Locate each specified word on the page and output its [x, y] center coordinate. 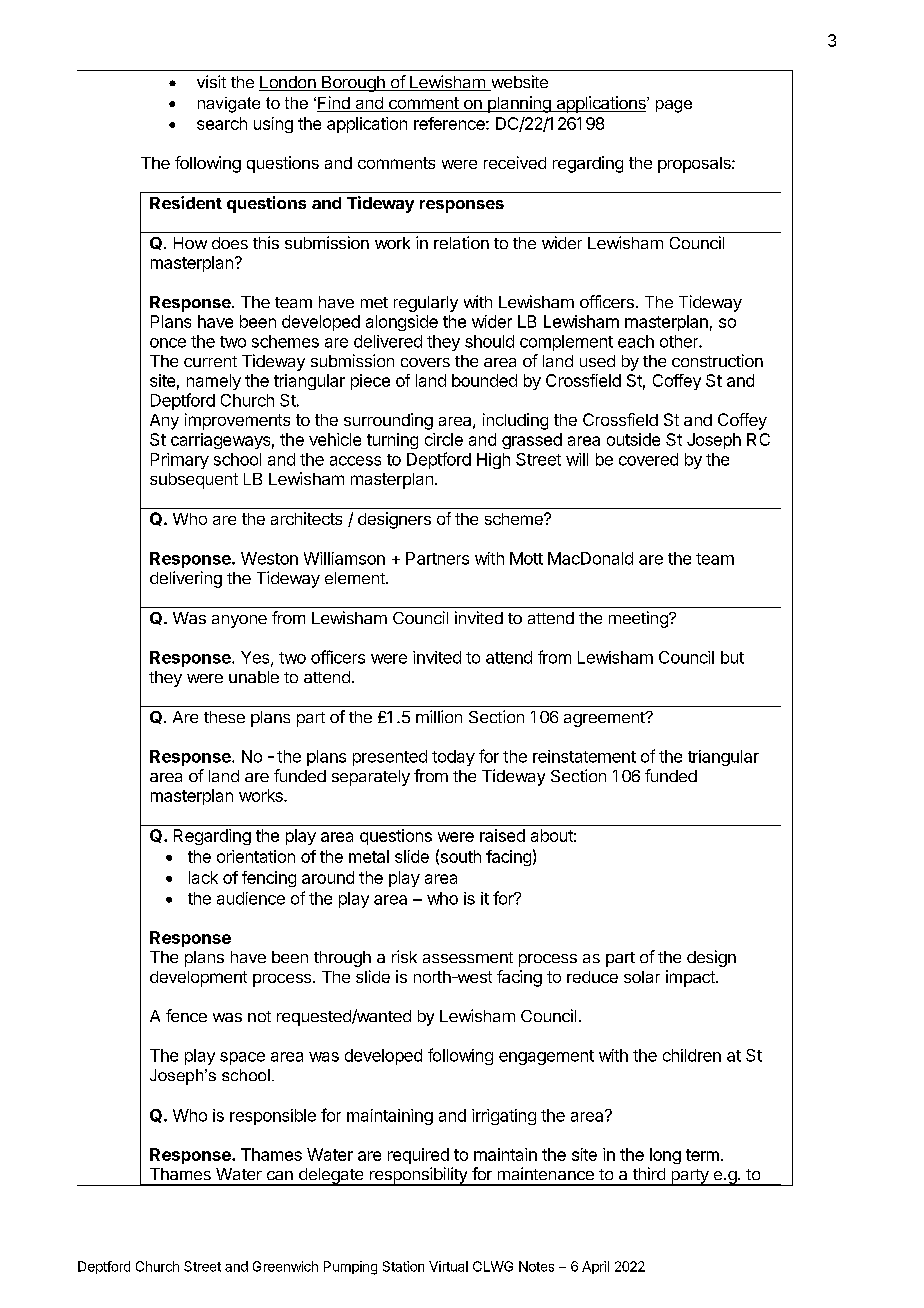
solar [642, 977]
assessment [468, 957]
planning [519, 104]
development [198, 979]
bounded [484, 380]
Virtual [448, 1266]
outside [633, 439]
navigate [229, 105]
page [674, 106]
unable [254, 677]
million [439, 716]
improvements [237, 421]
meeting [639, 619]
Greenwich [285, 1266]
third [649, 1173]
